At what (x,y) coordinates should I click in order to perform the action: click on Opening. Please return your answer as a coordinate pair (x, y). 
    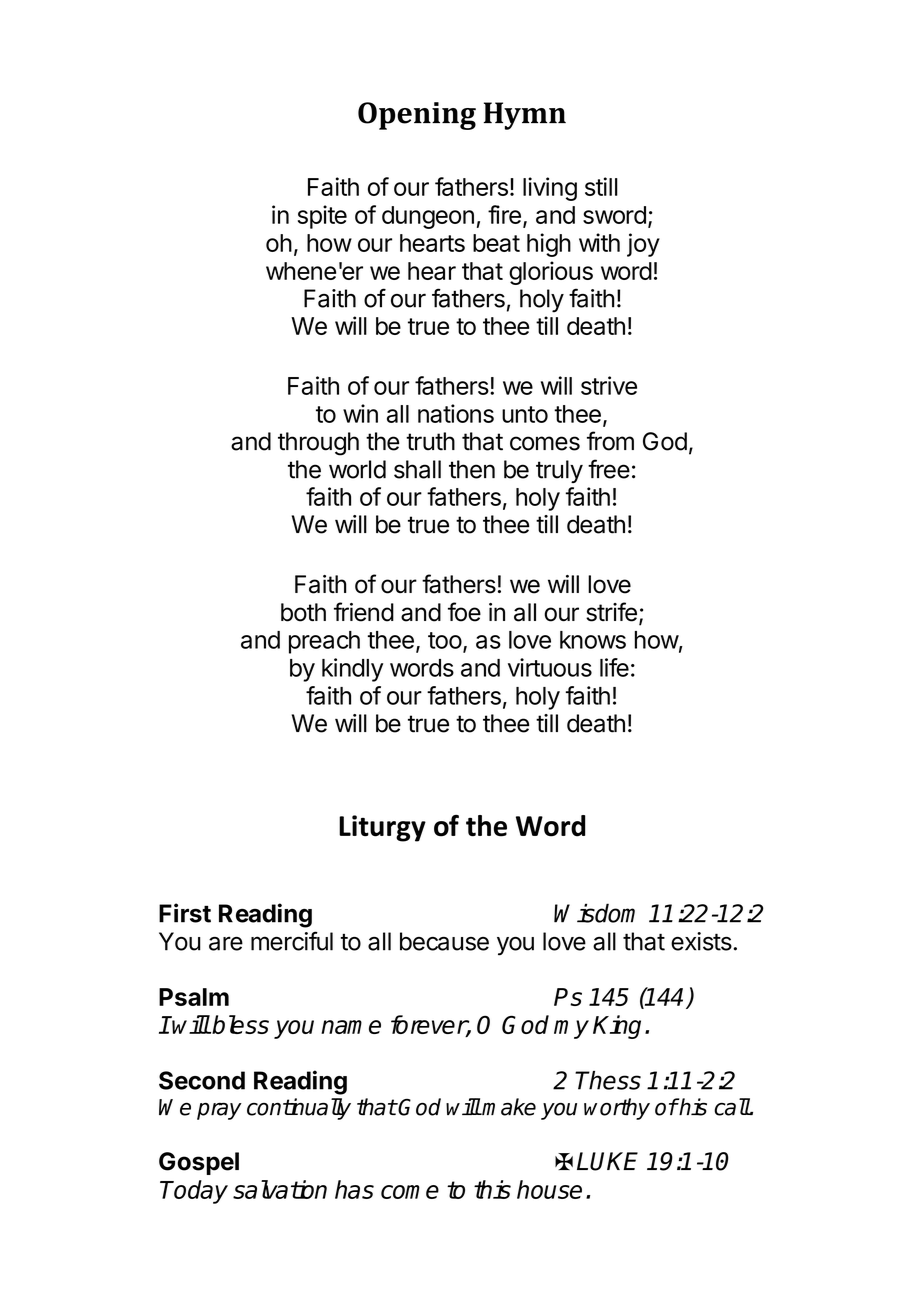
    Looking at the image, I should click on (417, 116).
